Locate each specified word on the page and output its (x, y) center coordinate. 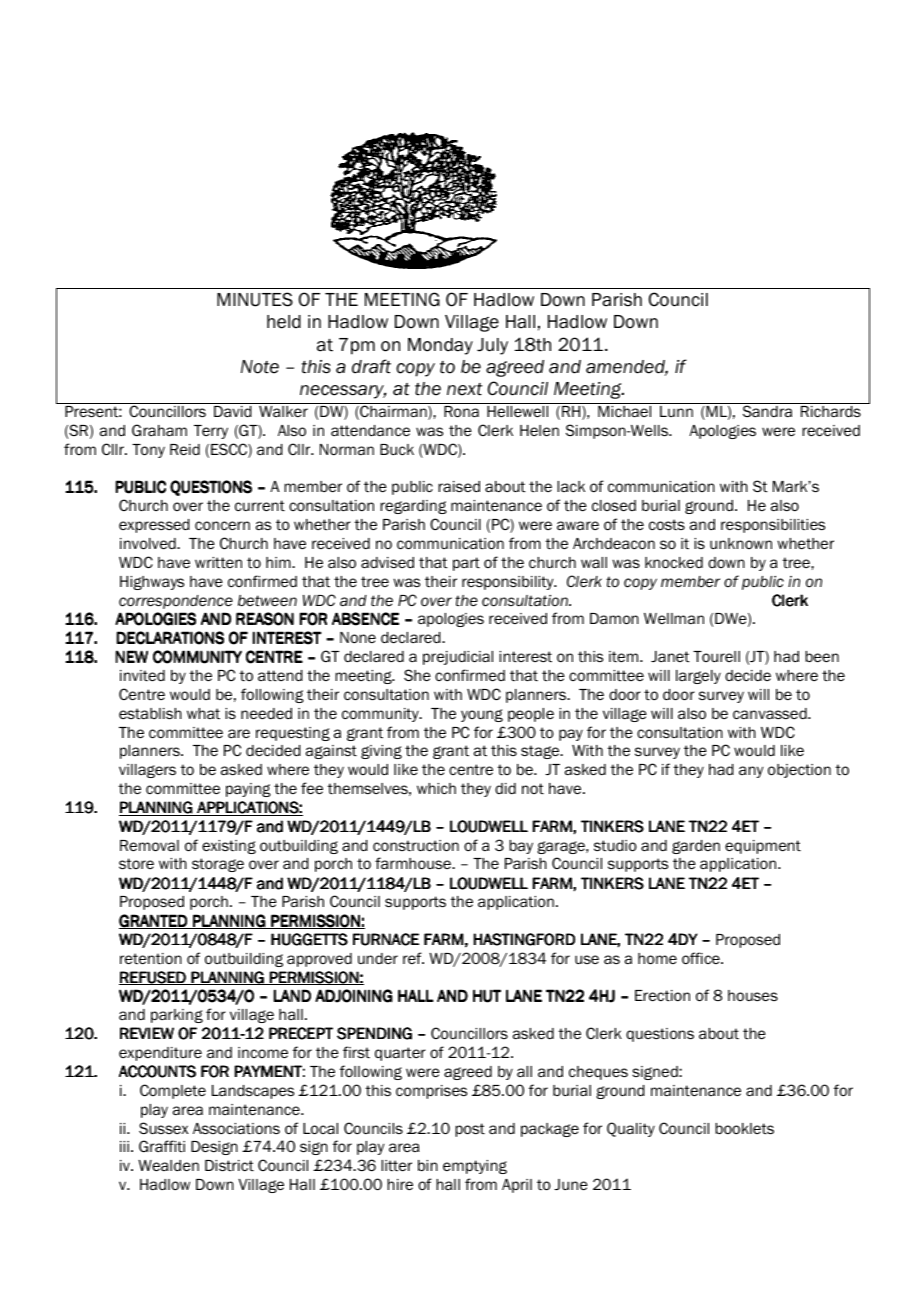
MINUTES (255, 299)
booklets (744, 1129)
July (492, 346)
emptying (475, 1167)
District (229, 1166)
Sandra (767, 411)
